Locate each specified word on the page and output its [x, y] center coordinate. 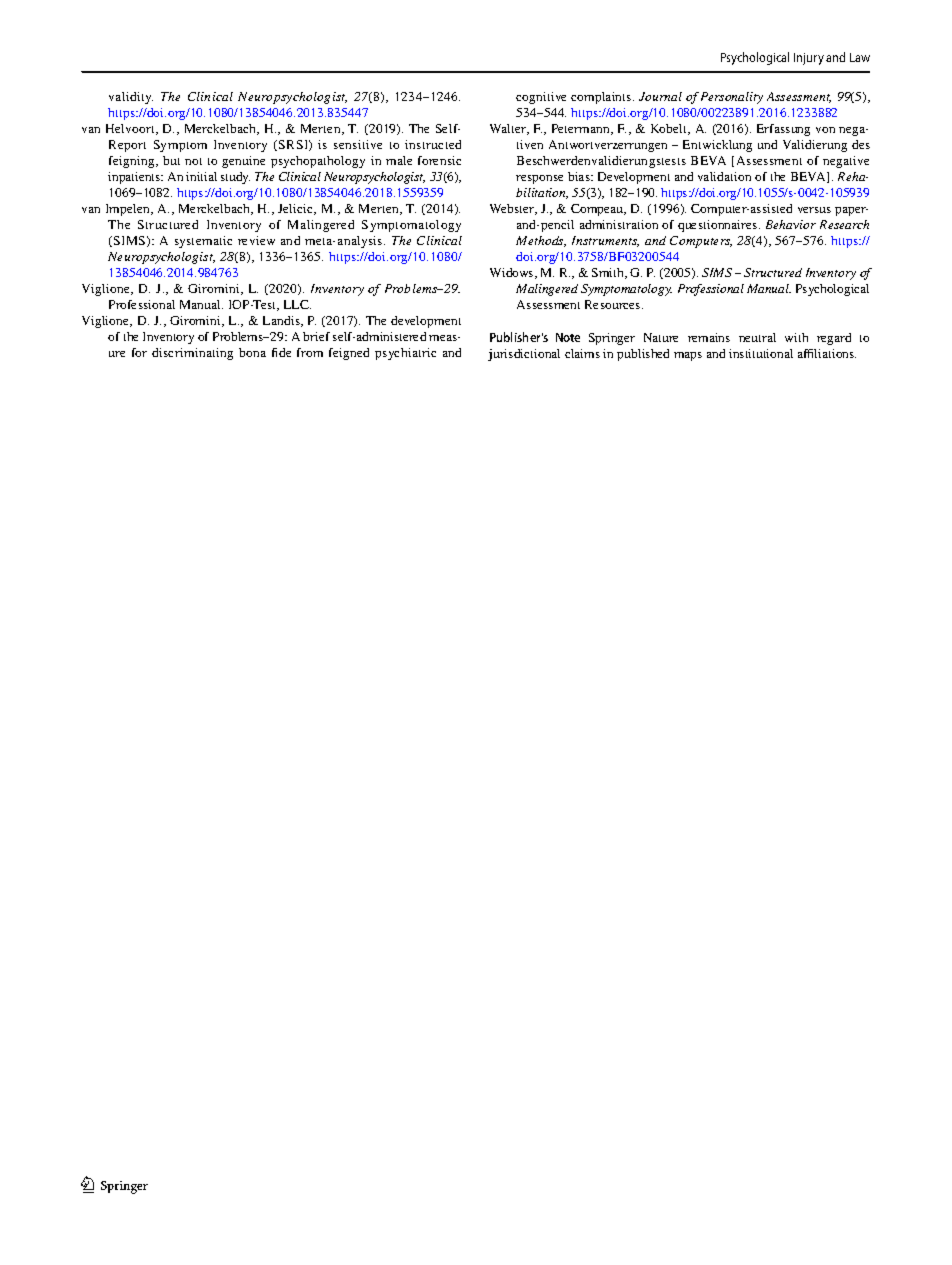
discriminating [192, 354]
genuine [243, 162]
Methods [541, 241]
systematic [203, 242]
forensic [439, 160]
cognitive [541, 98]
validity [131, 98]
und [767, 144]
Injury [809, 59]
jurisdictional [524, 355]
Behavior [791, 224]
